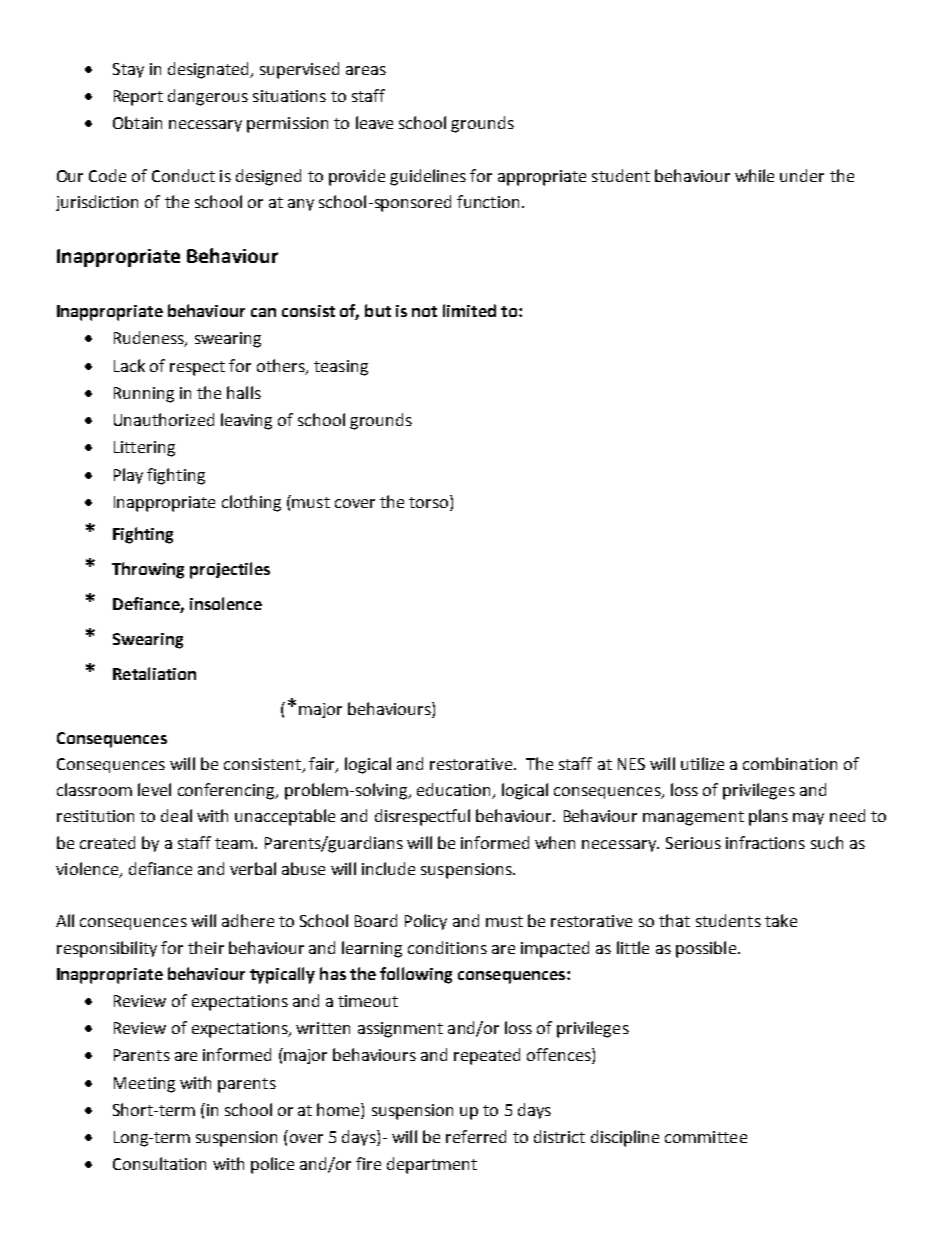  Describe the element at coordinates (208, 97) in the screenshot. I see `dangerous` at that location.
